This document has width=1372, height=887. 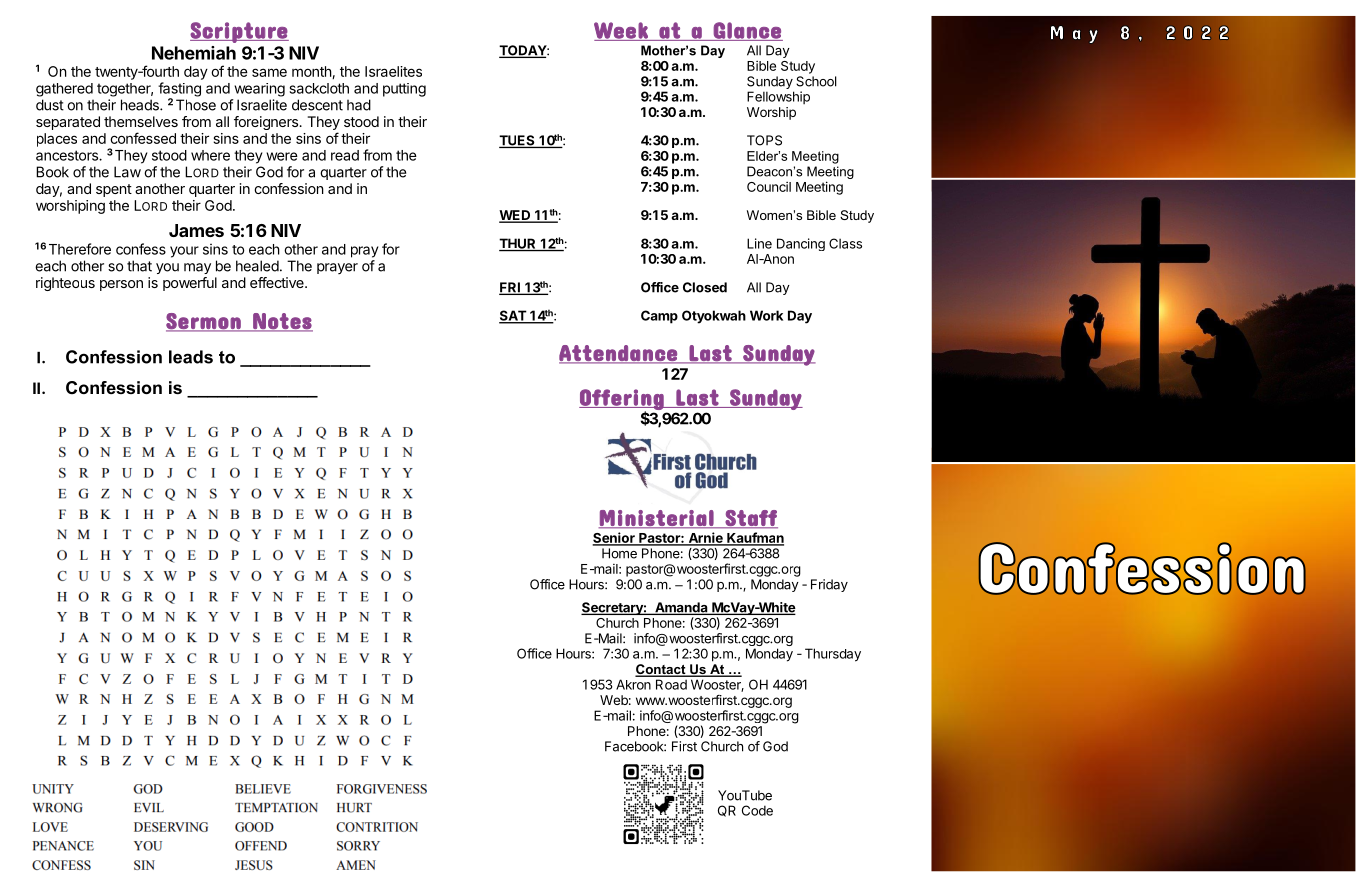 What do you see at coordinates (194, 53) in the document?
I see `Nehemiah` at bounding box center [194, 53].
